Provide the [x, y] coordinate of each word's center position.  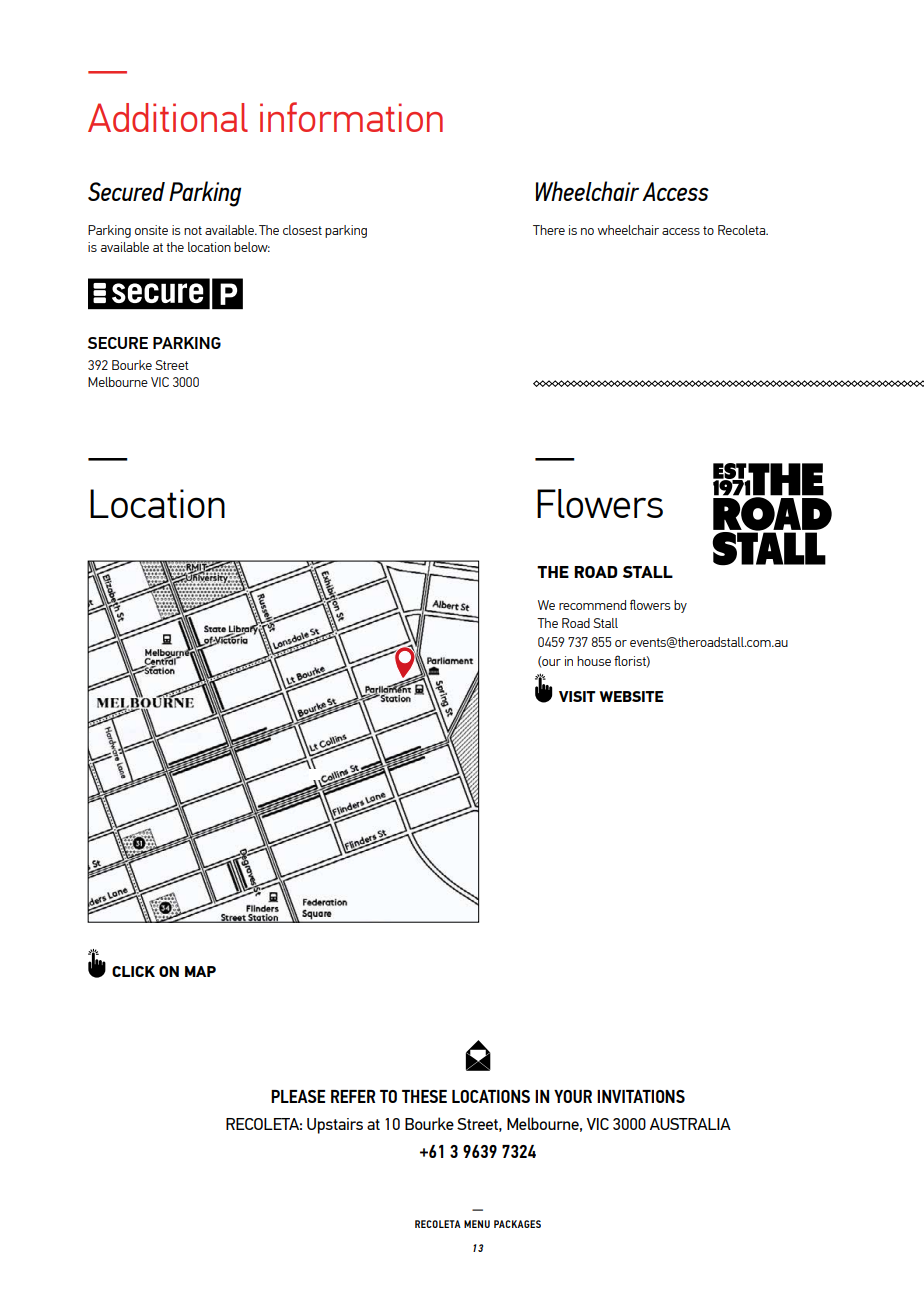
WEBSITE [631, 696]
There [549, 230]
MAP [200, 971]
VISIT [577, 696]
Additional [168, 117]
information [351, 117]
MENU [477, 1224]
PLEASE [298, 1096]
